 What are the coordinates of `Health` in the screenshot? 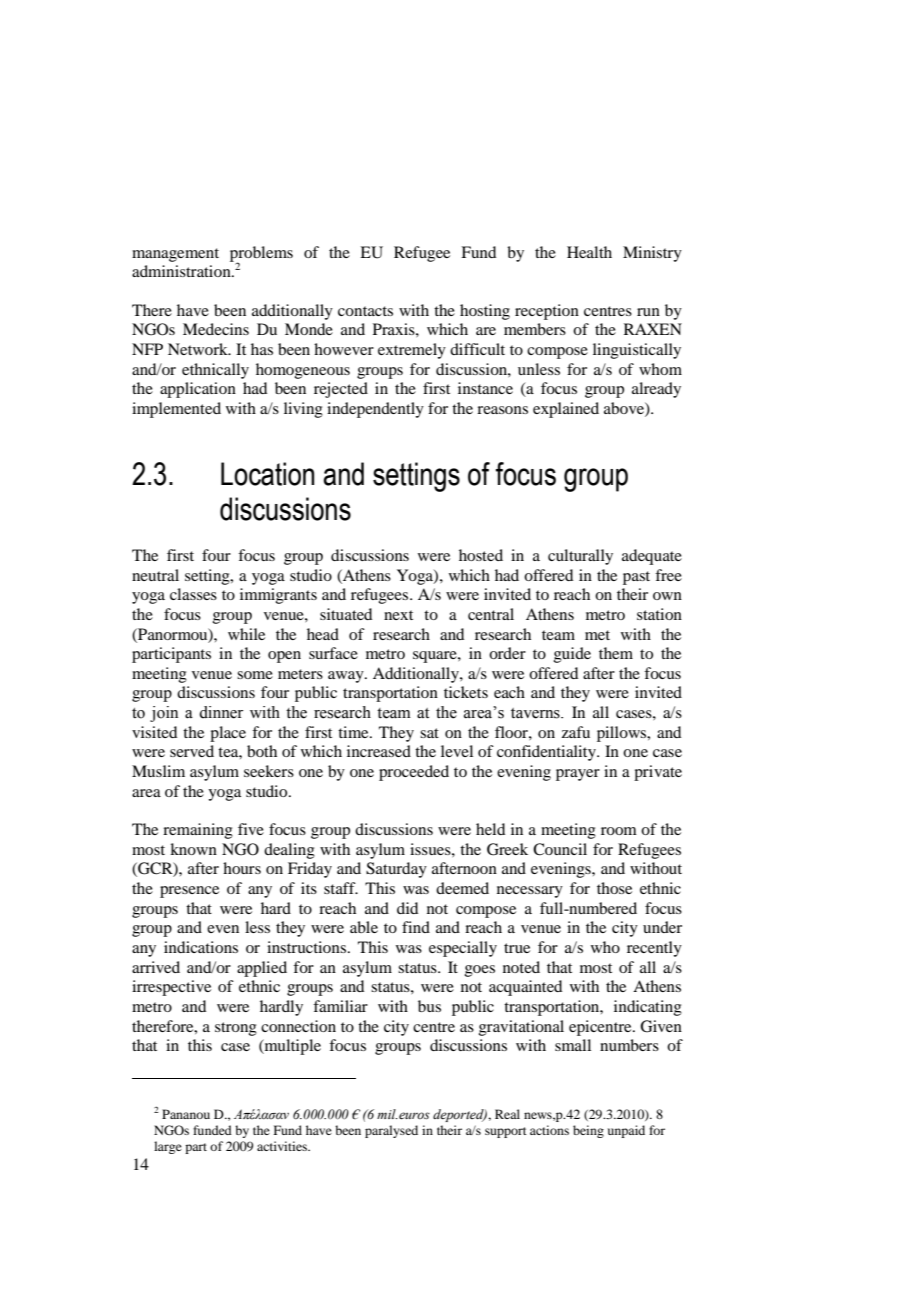 It's located at (589, 252).
